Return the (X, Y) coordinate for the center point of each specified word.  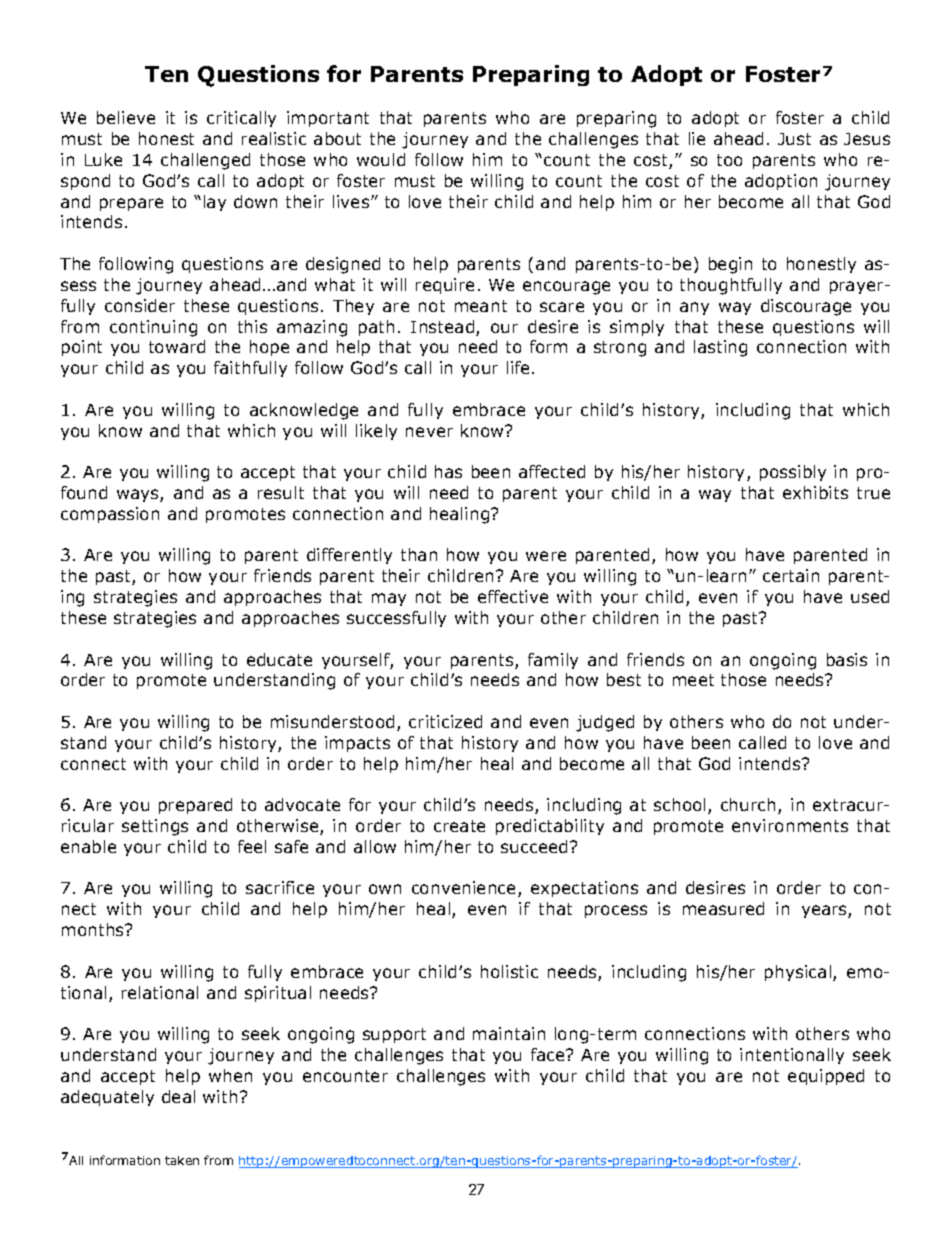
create (459, 826)
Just (794, 139)
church (750, 806)
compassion (110, 515)
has (448, 471)
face (549, 1054)
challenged (205, 161)
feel (252, 846)
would (381, 159)
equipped (826, 1077)
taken (182, 1160)
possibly (793, 473)
